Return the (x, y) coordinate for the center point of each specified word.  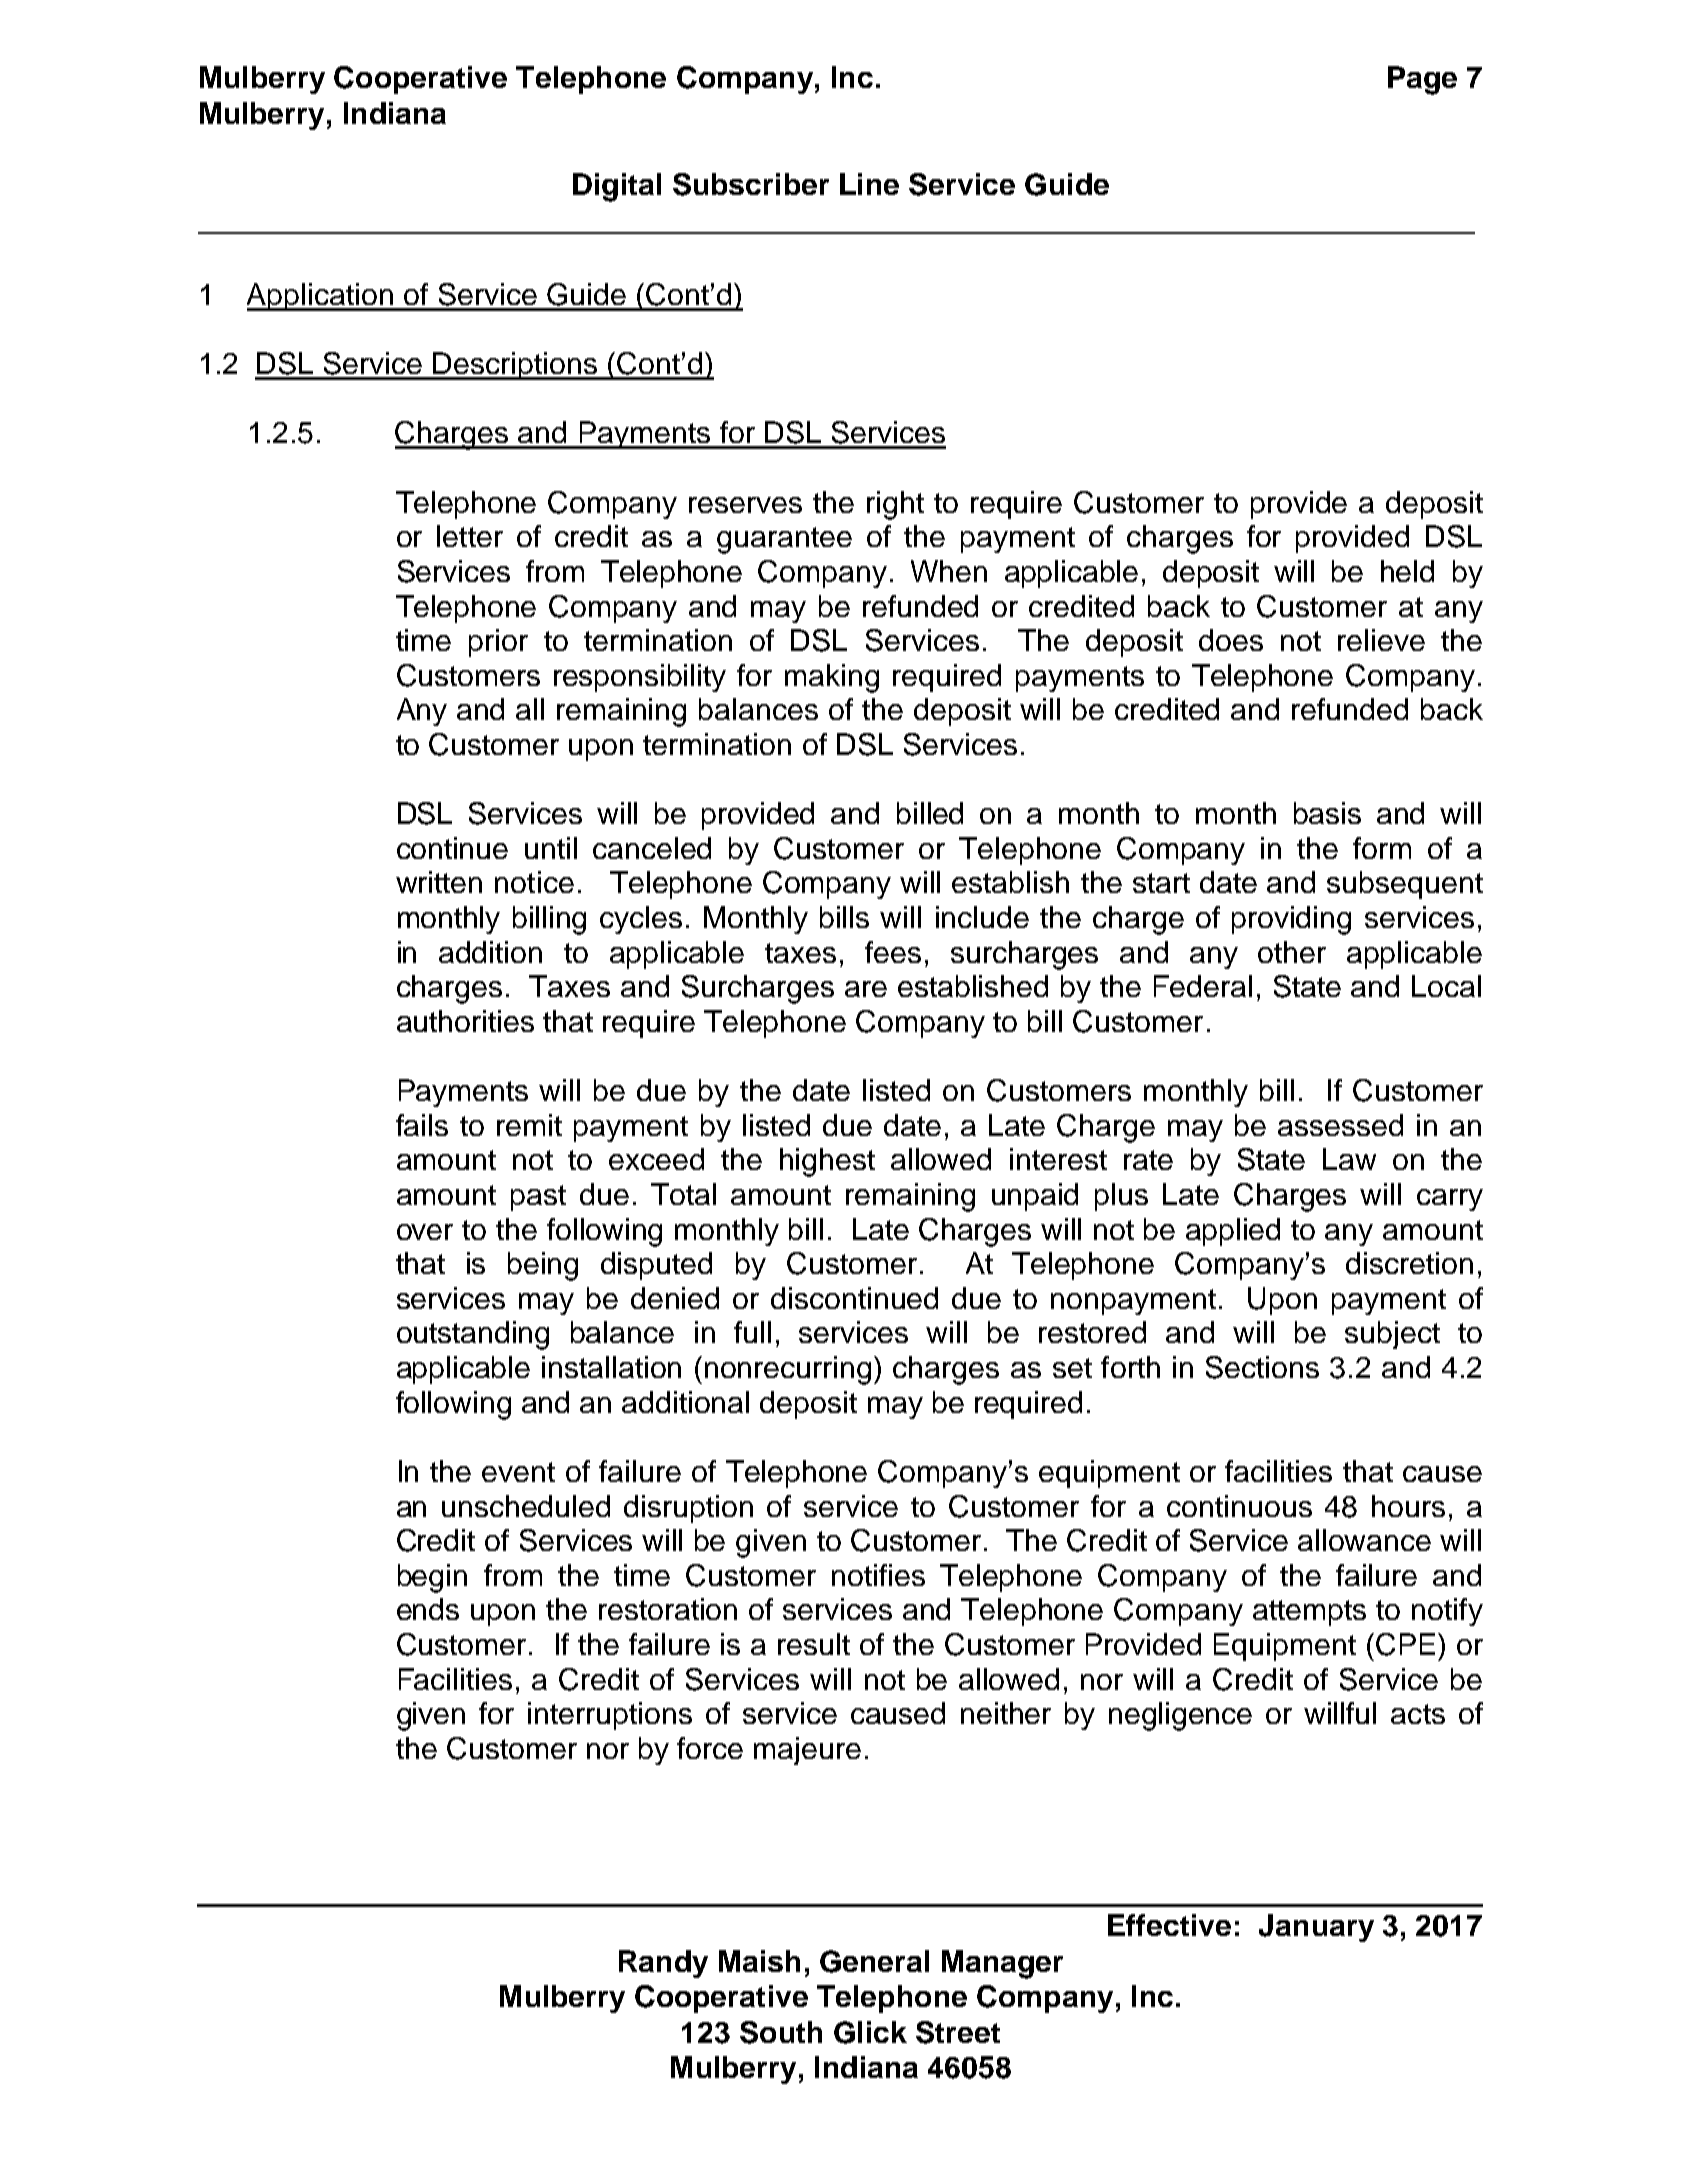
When (949, 571)
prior (498, 643)
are (866, 989)
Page (1422, 80)
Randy (663, 1964)
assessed (1340, 1125)
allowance (1364, 1540)
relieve (1381, 640)
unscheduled (526, 1506)
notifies (878, 1575)
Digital (617, 187)
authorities (465, 1021)
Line (869, 184)
